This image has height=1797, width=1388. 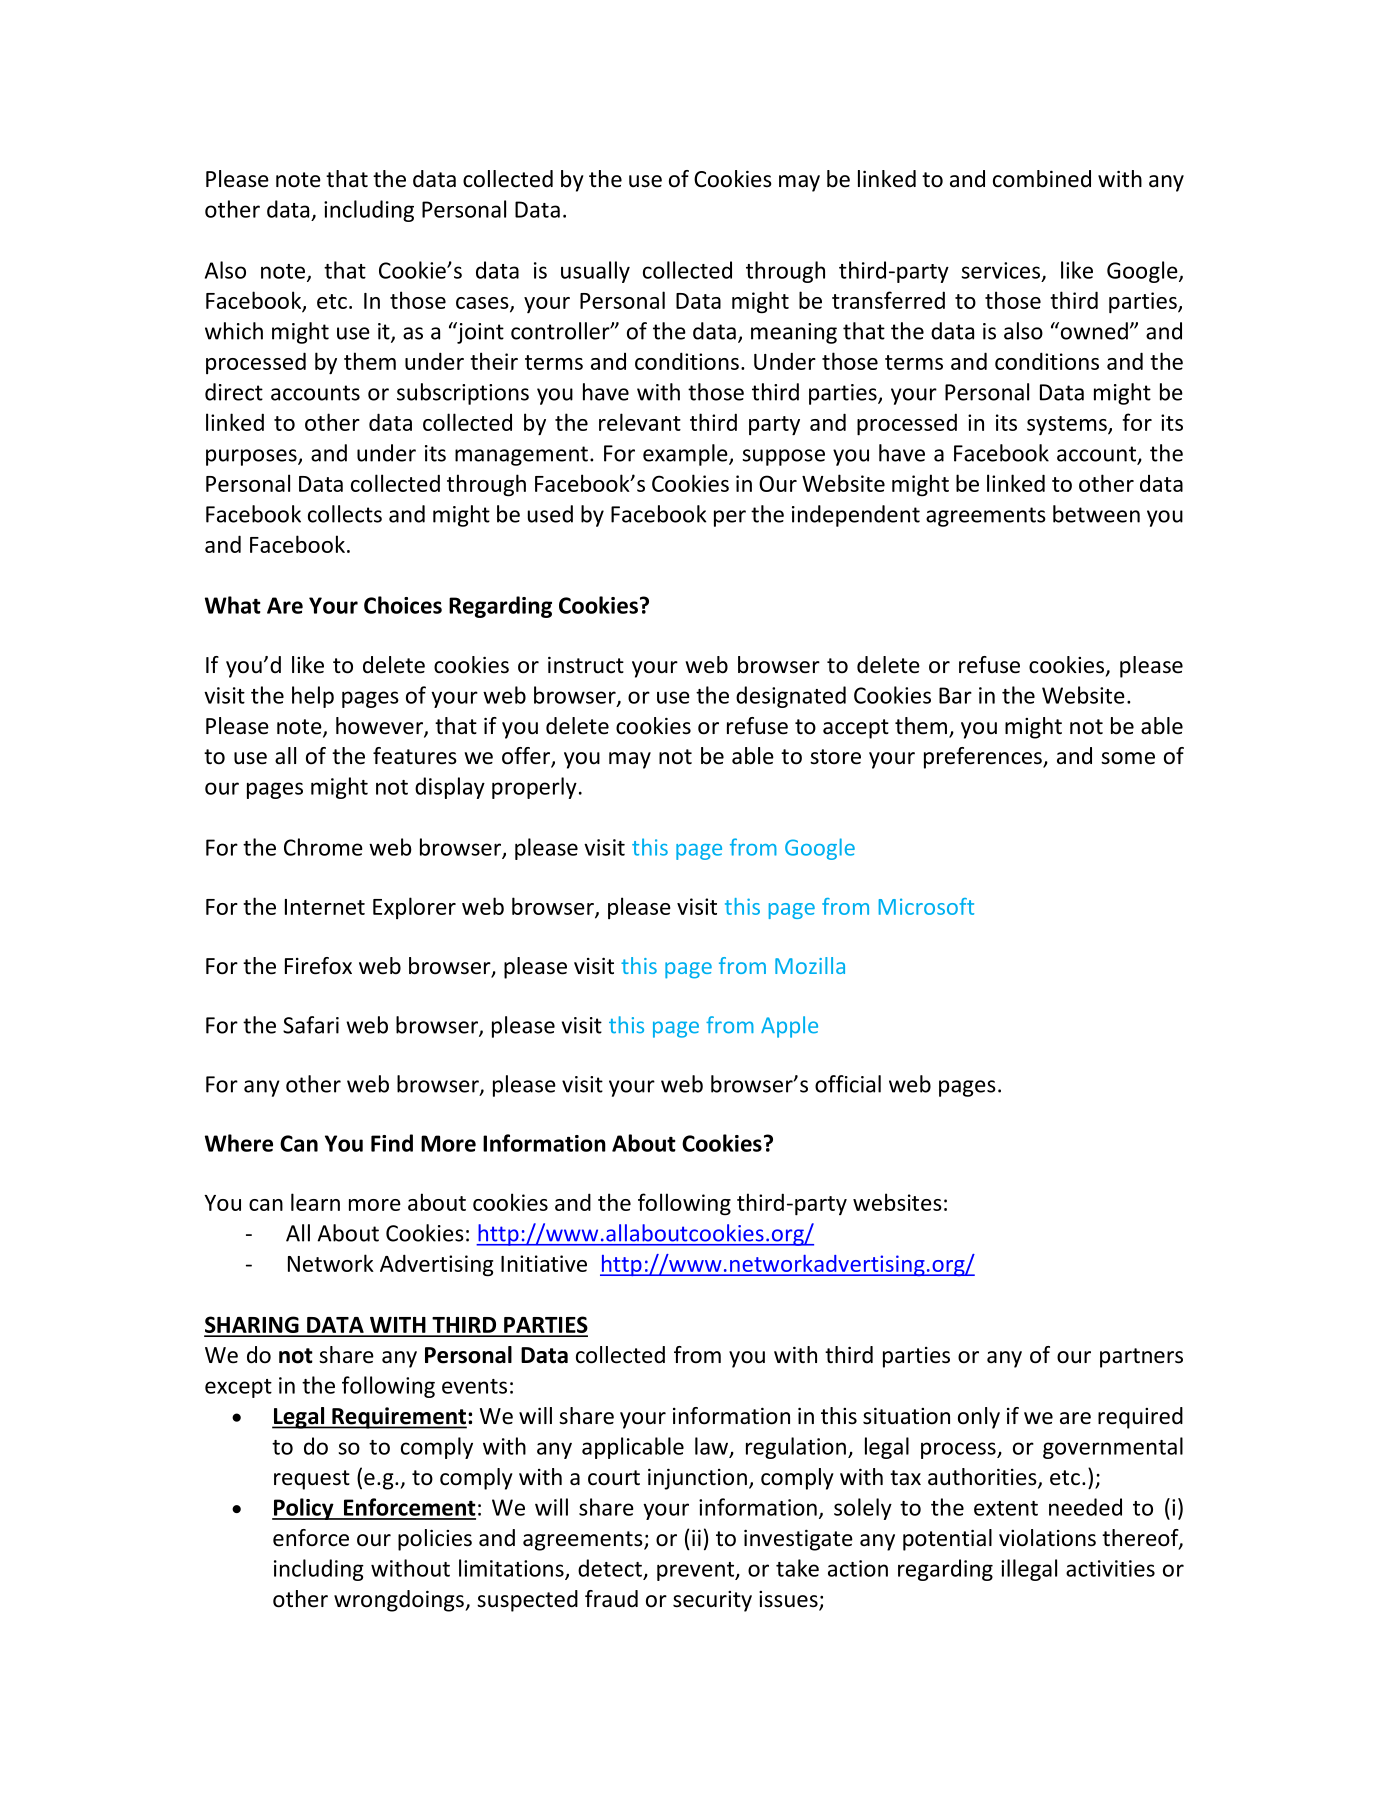 What do you see at coordinates (1042, 179) in the image?
I see `combined` at bounding box center [1042, 179].
